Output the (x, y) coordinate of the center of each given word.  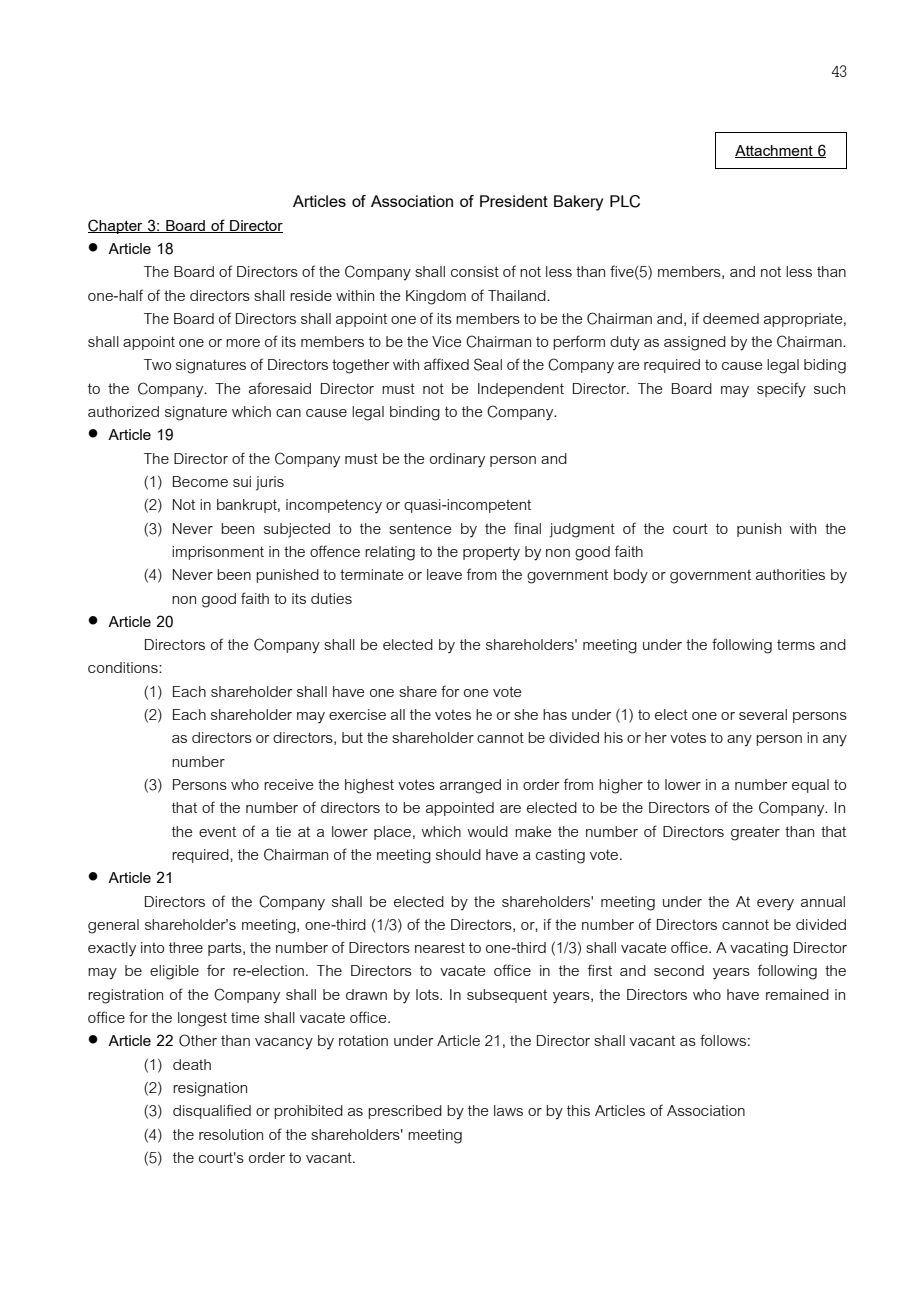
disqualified (212, 1111)
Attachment (775, 151)
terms (796, 645)
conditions (124, 667)
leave (444, 574)
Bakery (578, 203)
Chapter (116, 226)
